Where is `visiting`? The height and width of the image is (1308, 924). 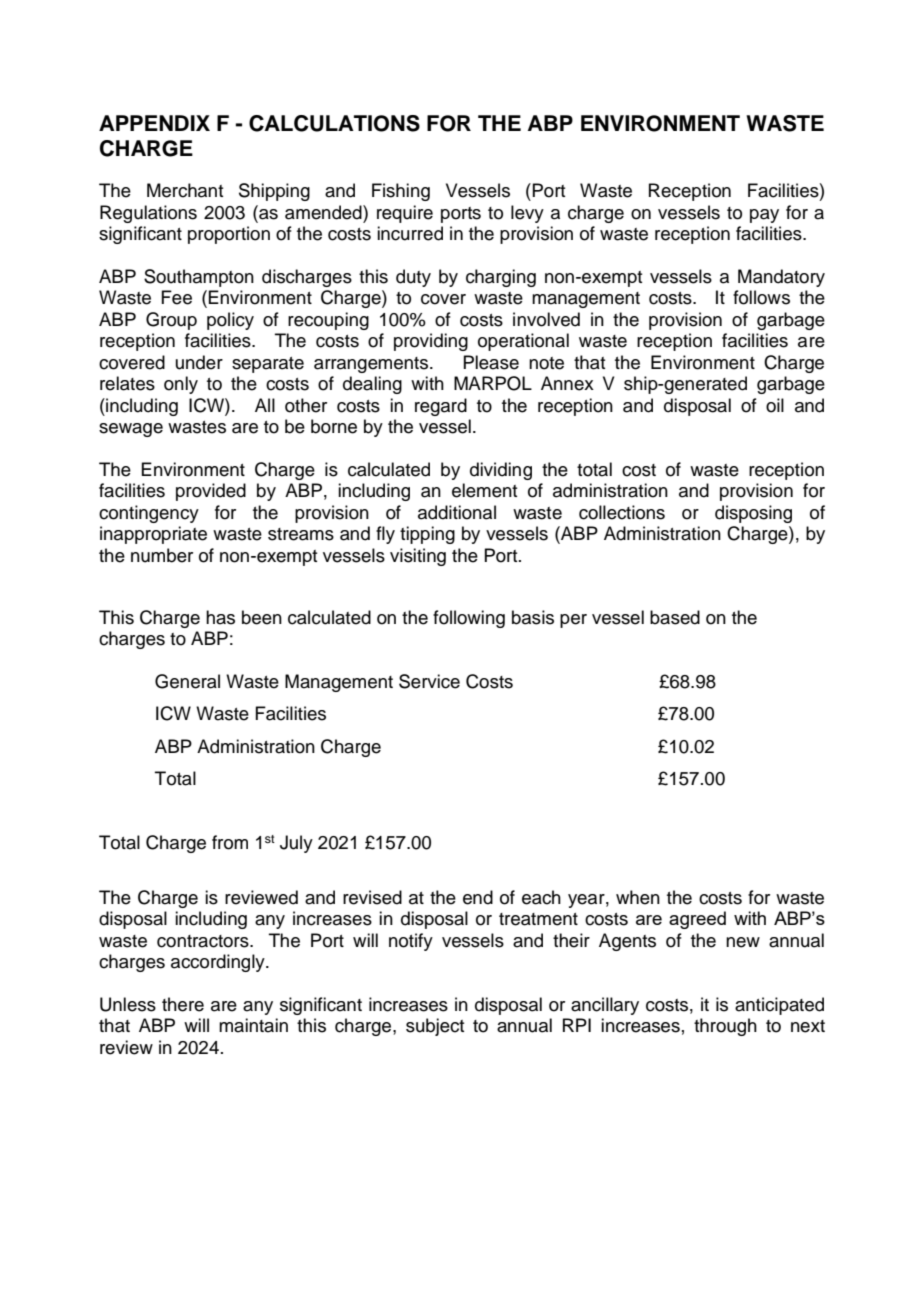
visiting is located at coordinates (418, 557).
